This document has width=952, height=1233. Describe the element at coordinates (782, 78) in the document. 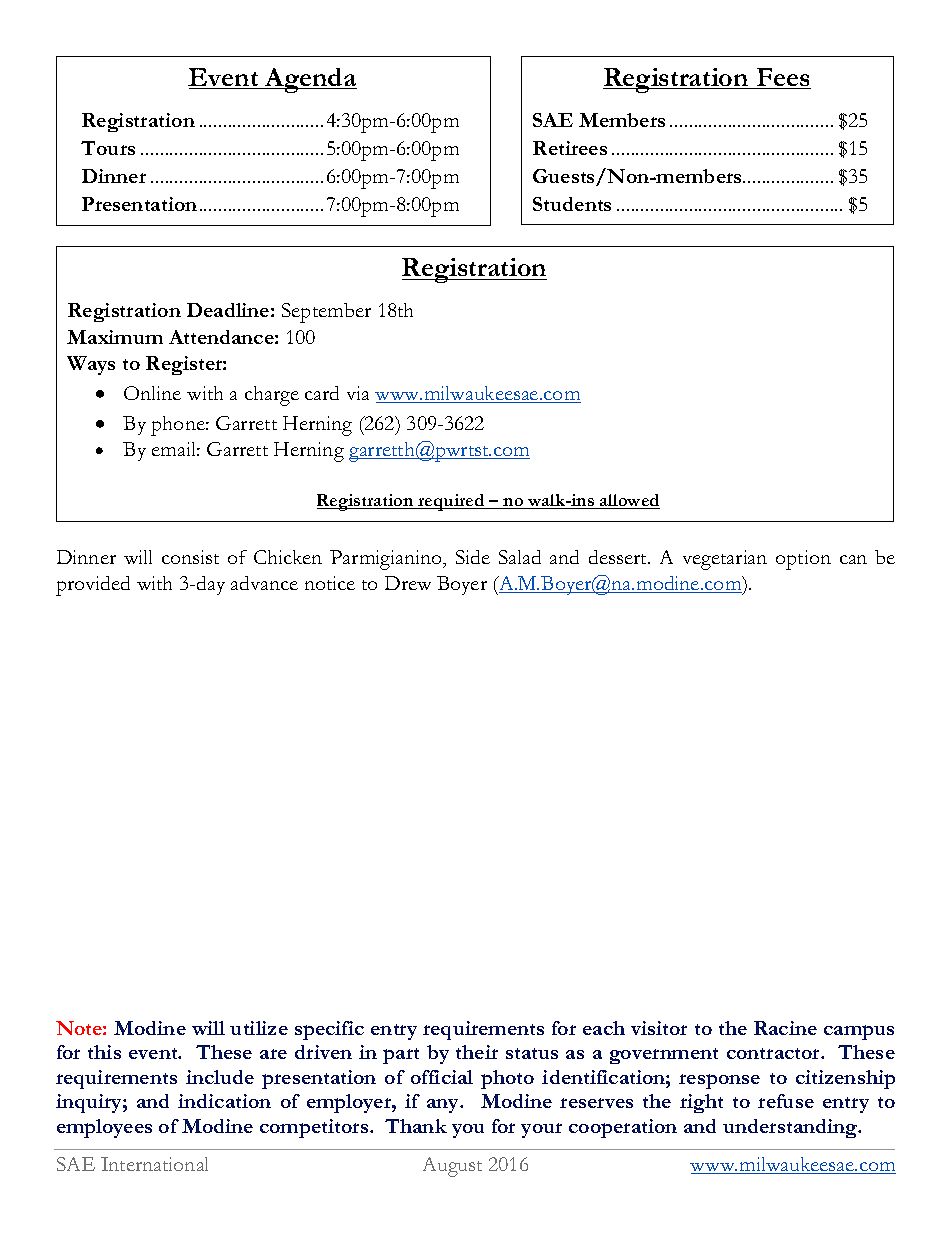

I see `Fees` at that location.
